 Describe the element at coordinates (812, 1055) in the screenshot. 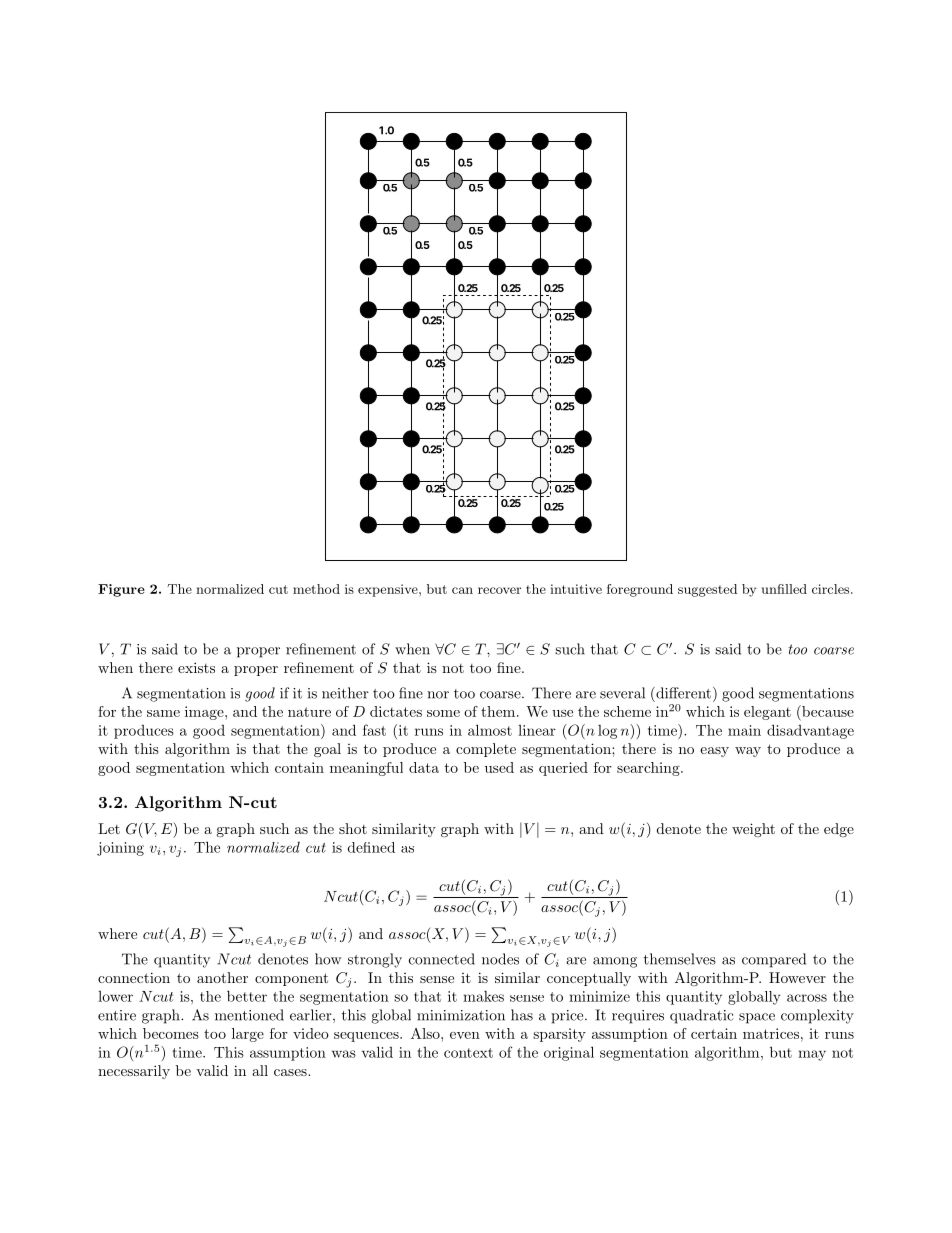

I see `may` at that location.
